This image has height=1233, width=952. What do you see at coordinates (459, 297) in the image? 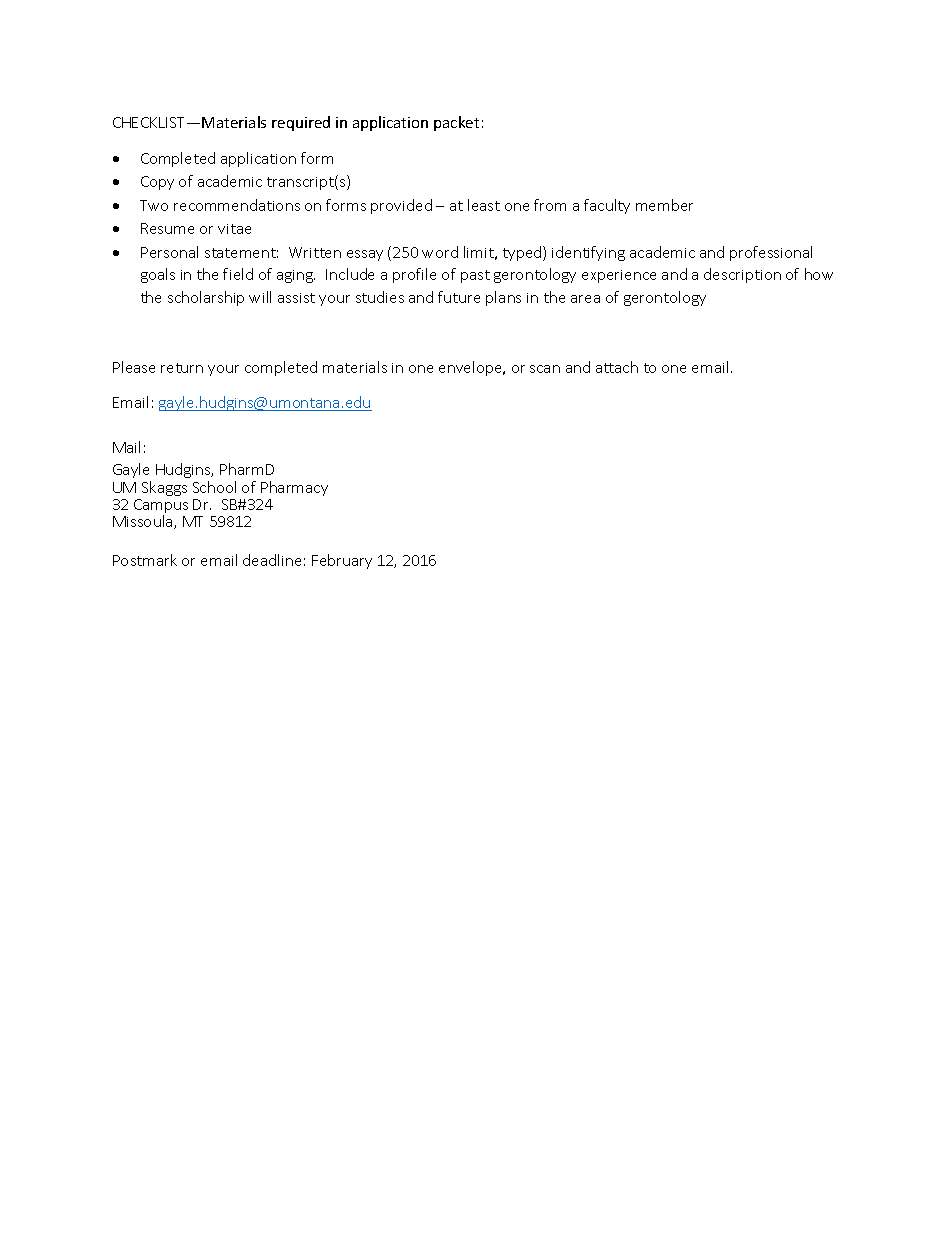
I see `future` at bounding box center [459, 297].
